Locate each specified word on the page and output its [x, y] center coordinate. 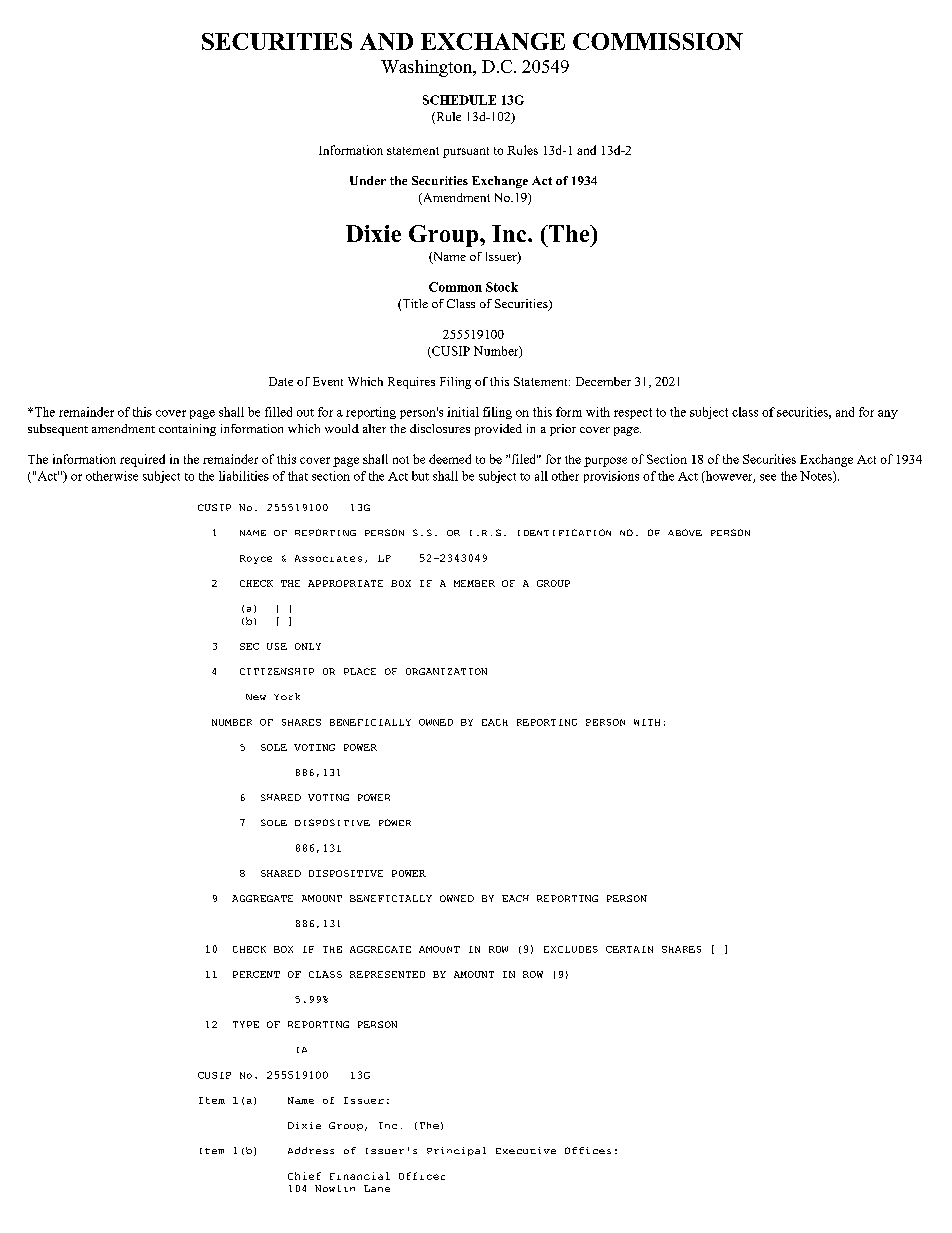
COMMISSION [658, 41]
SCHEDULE [459, 100]
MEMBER [474, 583]
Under [368, 180]
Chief [304, 1176]
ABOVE [685, 532]
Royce [256, 559]
